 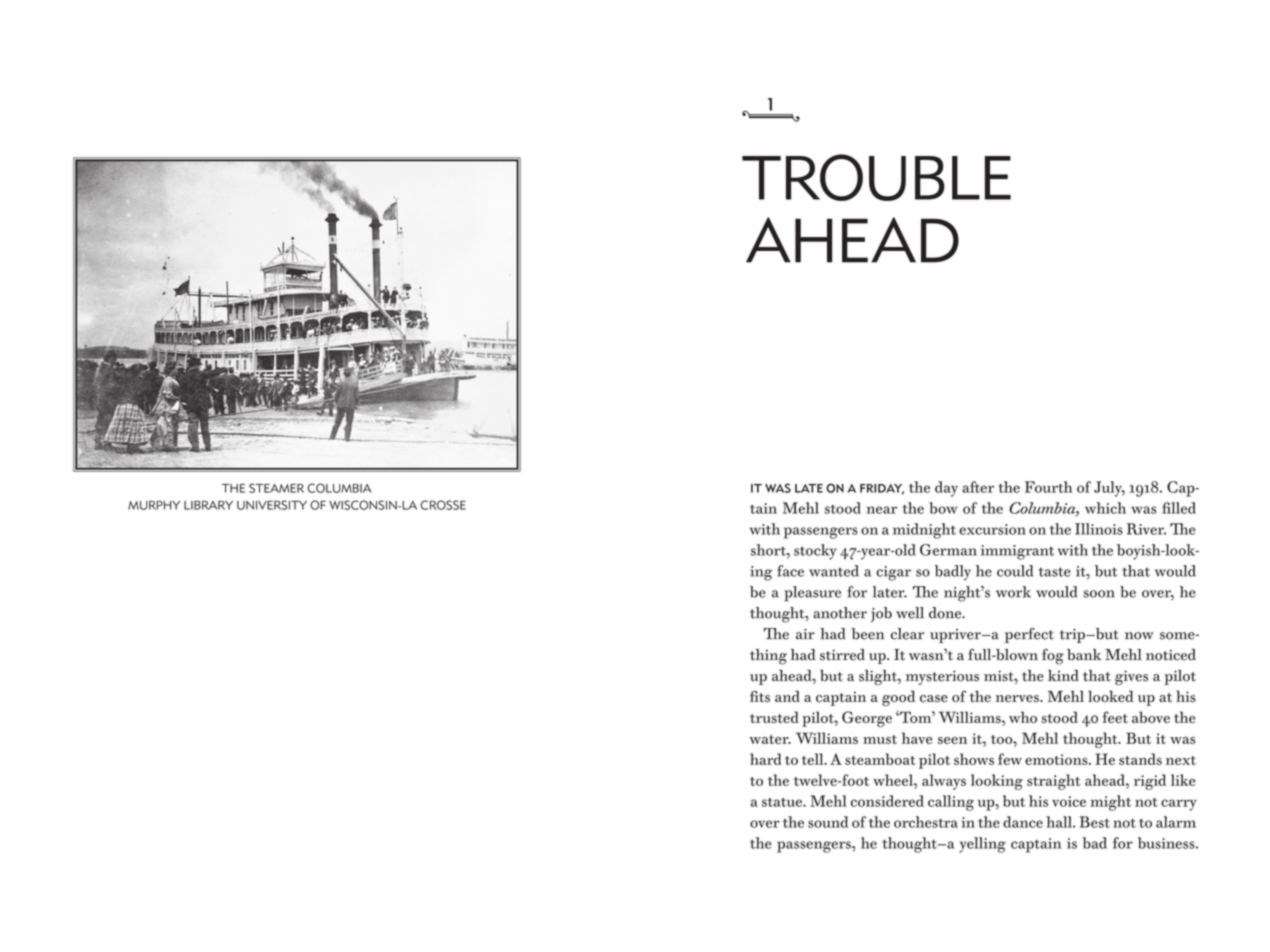 What do you see at coordinates (828, 822) in the screenshot?
I see `sound` at bounding box center [828, 822].
